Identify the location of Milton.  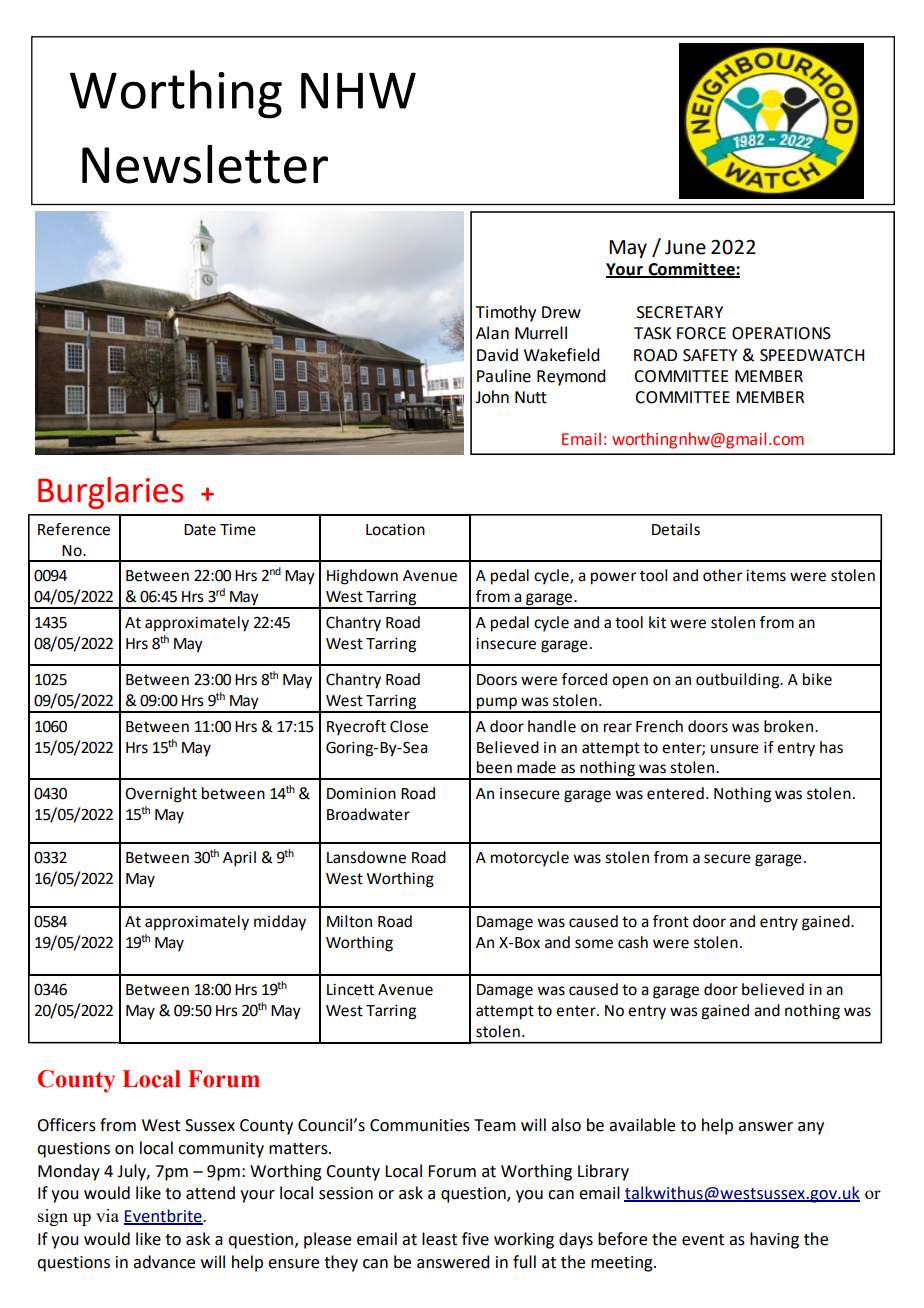
(349, 921).
